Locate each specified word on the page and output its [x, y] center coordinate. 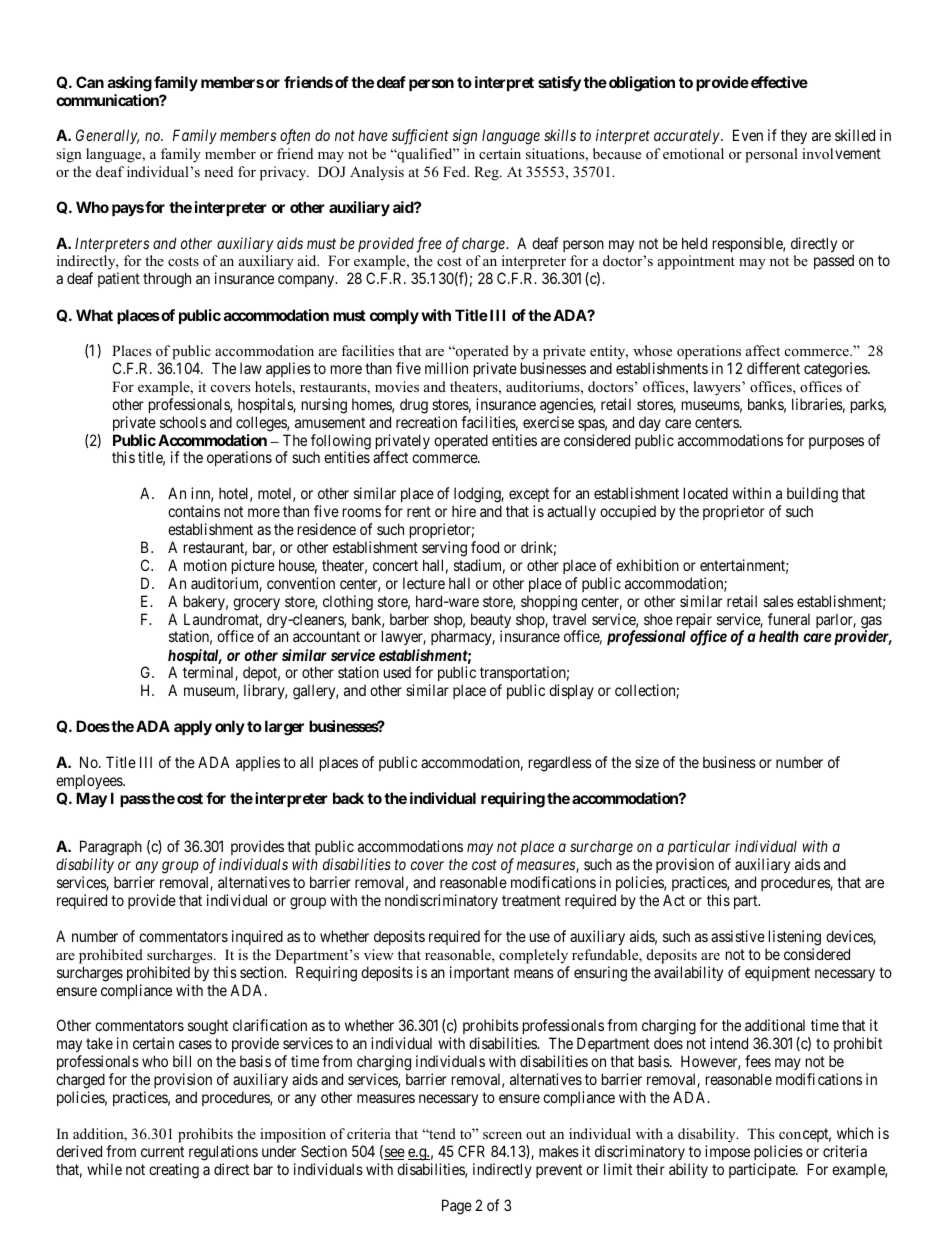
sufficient [420, 137]
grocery [256, 604]
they [794, 136]
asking [130, 84]
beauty [491, 622]
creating [174, 1171]
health [779, 636]
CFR [471, 1151]
